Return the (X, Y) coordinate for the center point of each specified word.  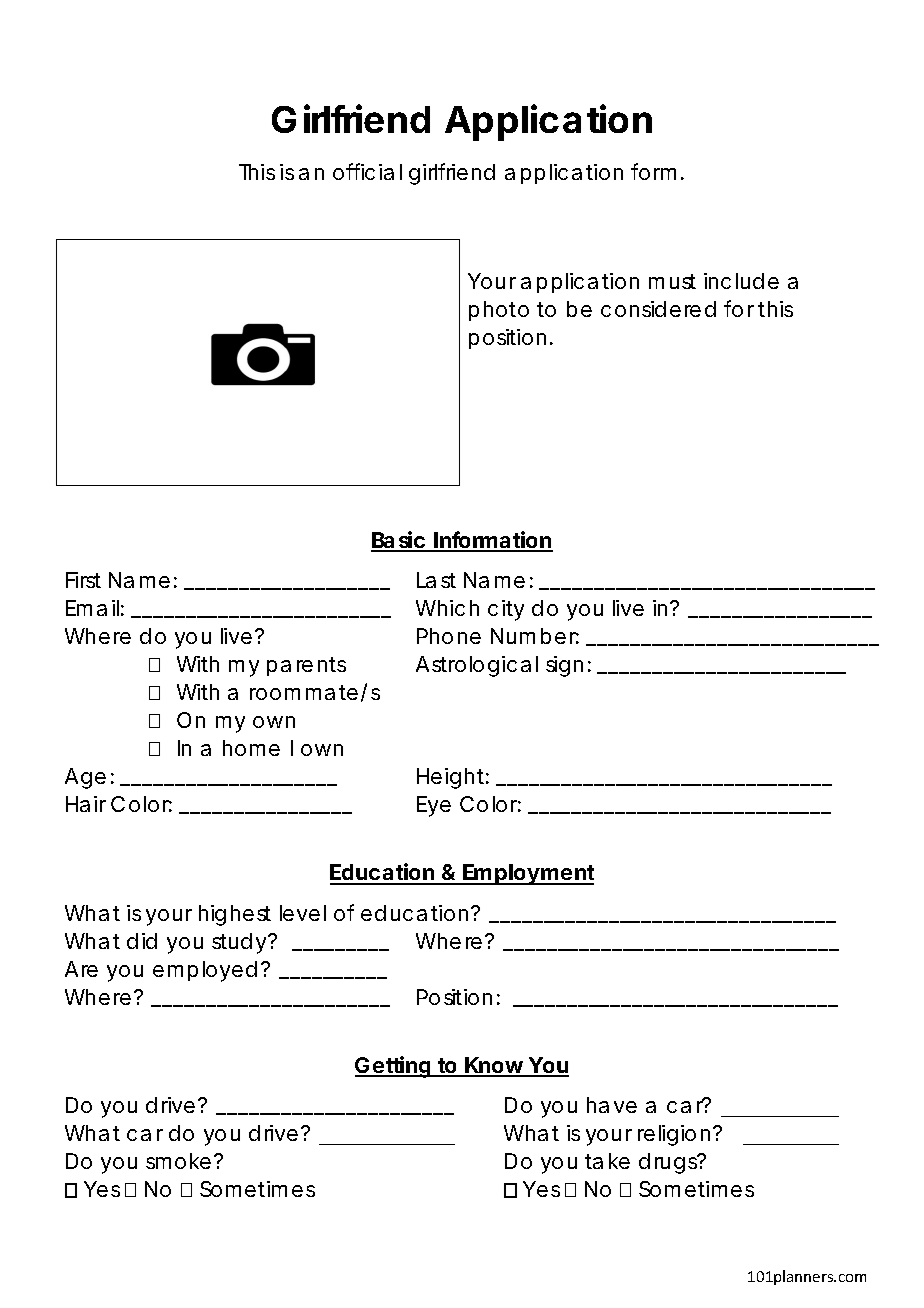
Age (85, 778)
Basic (399, 541)
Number (535, 636)
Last (436, 580)
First (83, 580)
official (367, 171)
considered (658, 309)
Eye (434, 806)
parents (306, 666)
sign (564, 666)
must (672, 281)
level (303, 913)
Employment (528, 874)
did (142, 941)
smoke (178, 1161)
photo (499, 311)
